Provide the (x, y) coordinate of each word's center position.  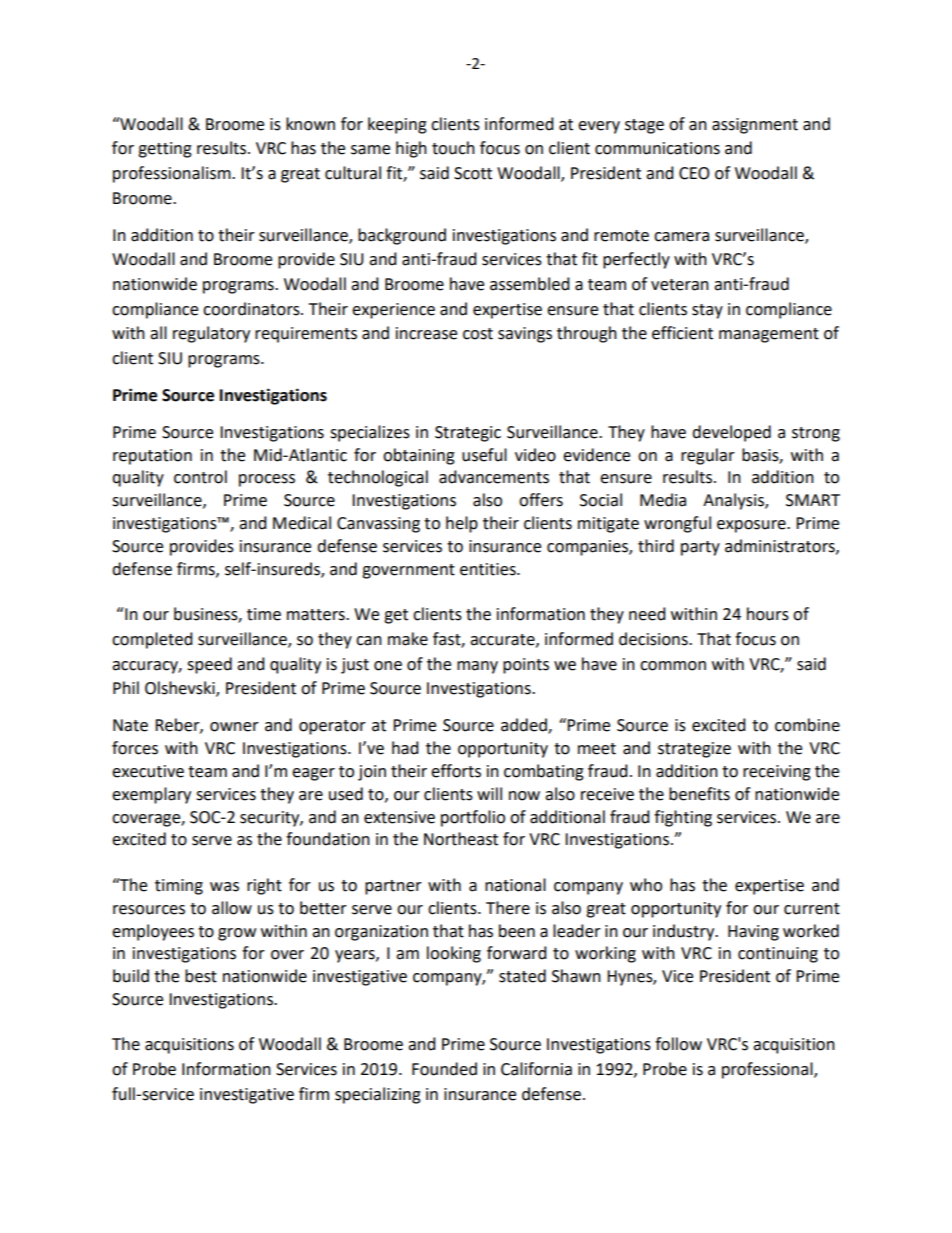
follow (678, 1044)
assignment (755, 126)
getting (165, 150)
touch (453, 148)
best (201, 976)
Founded (444, 1069)
